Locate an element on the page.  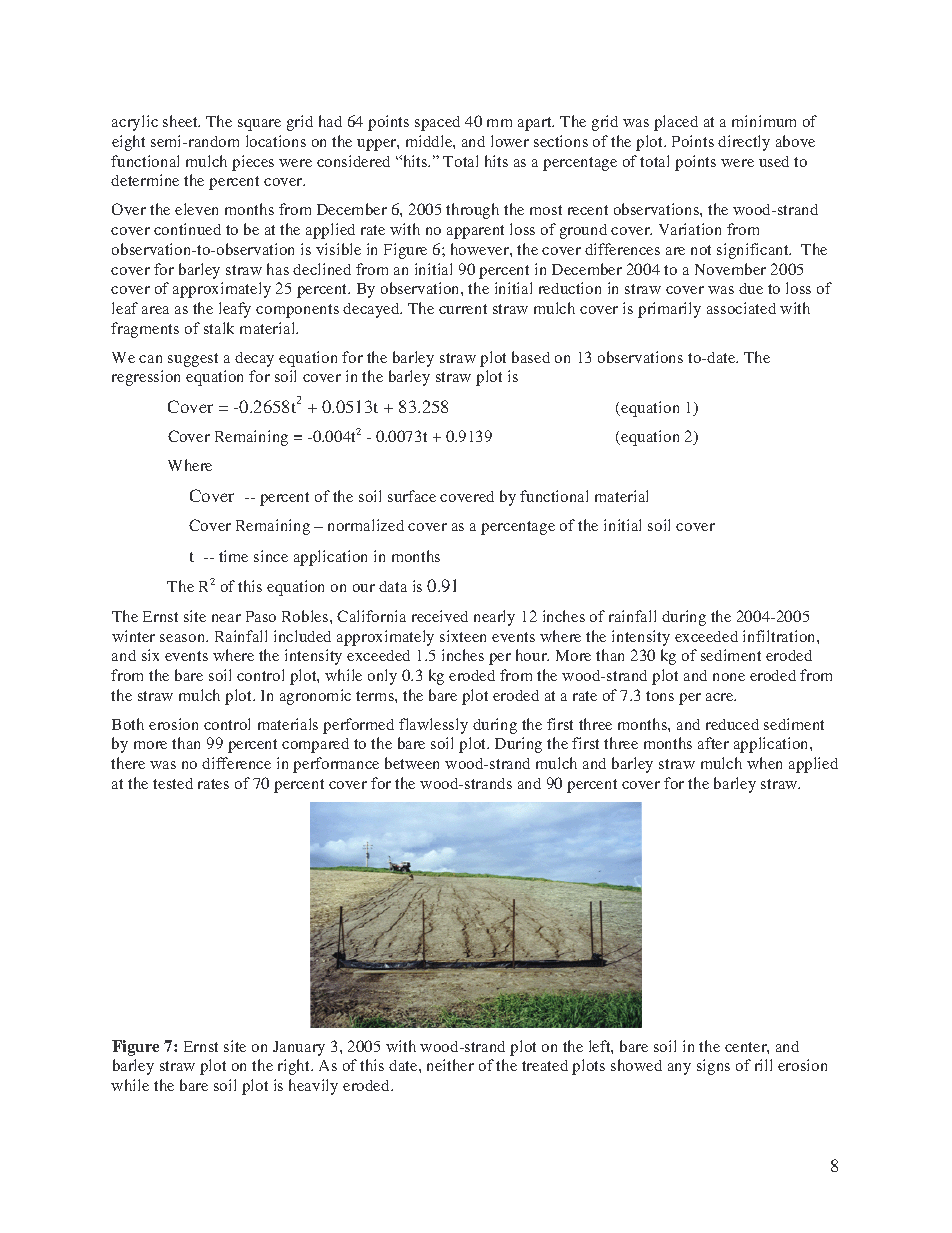
right is located at coordinates (295, 1067).
